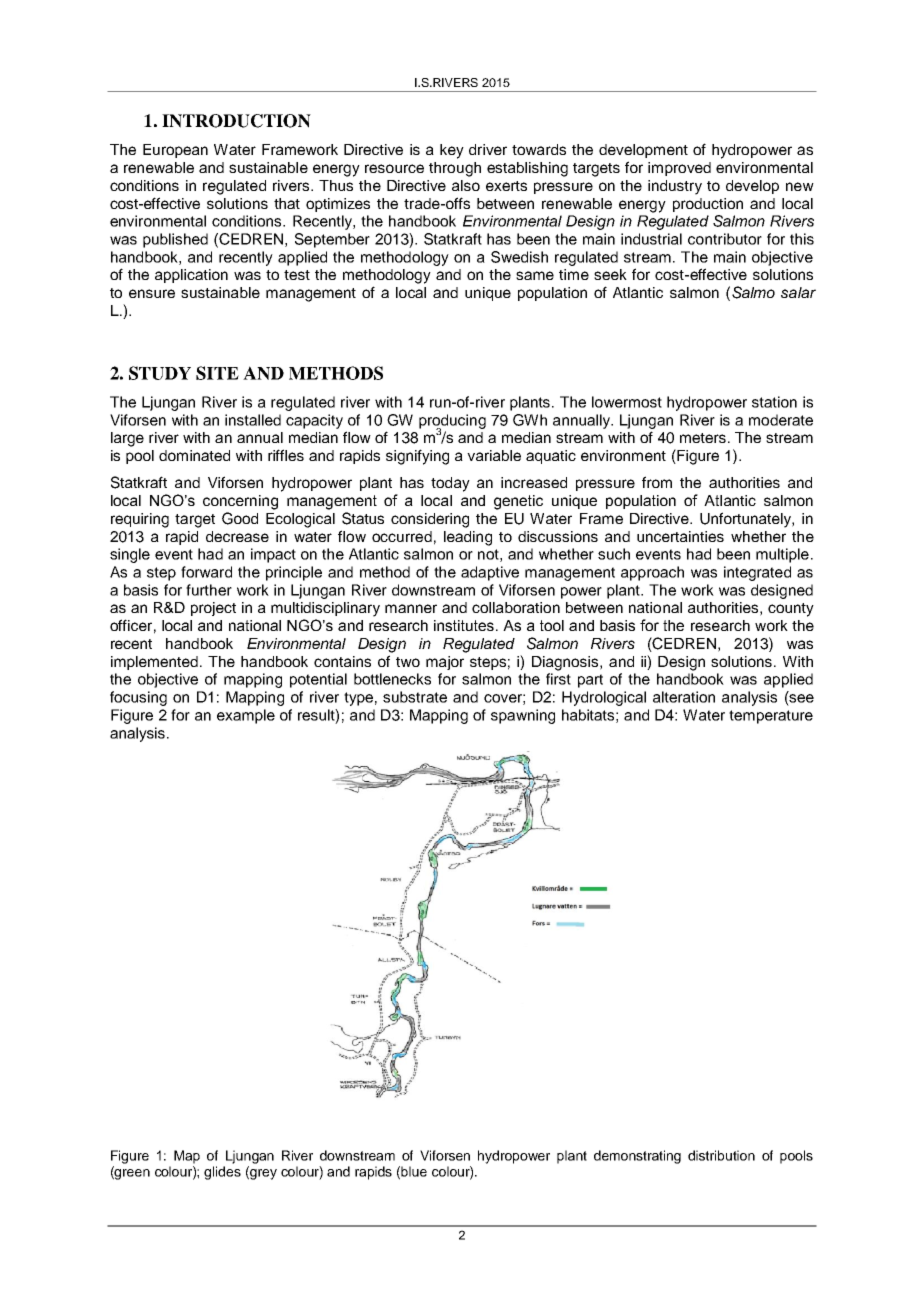  I want to click on glides, so click(222, 1173).
